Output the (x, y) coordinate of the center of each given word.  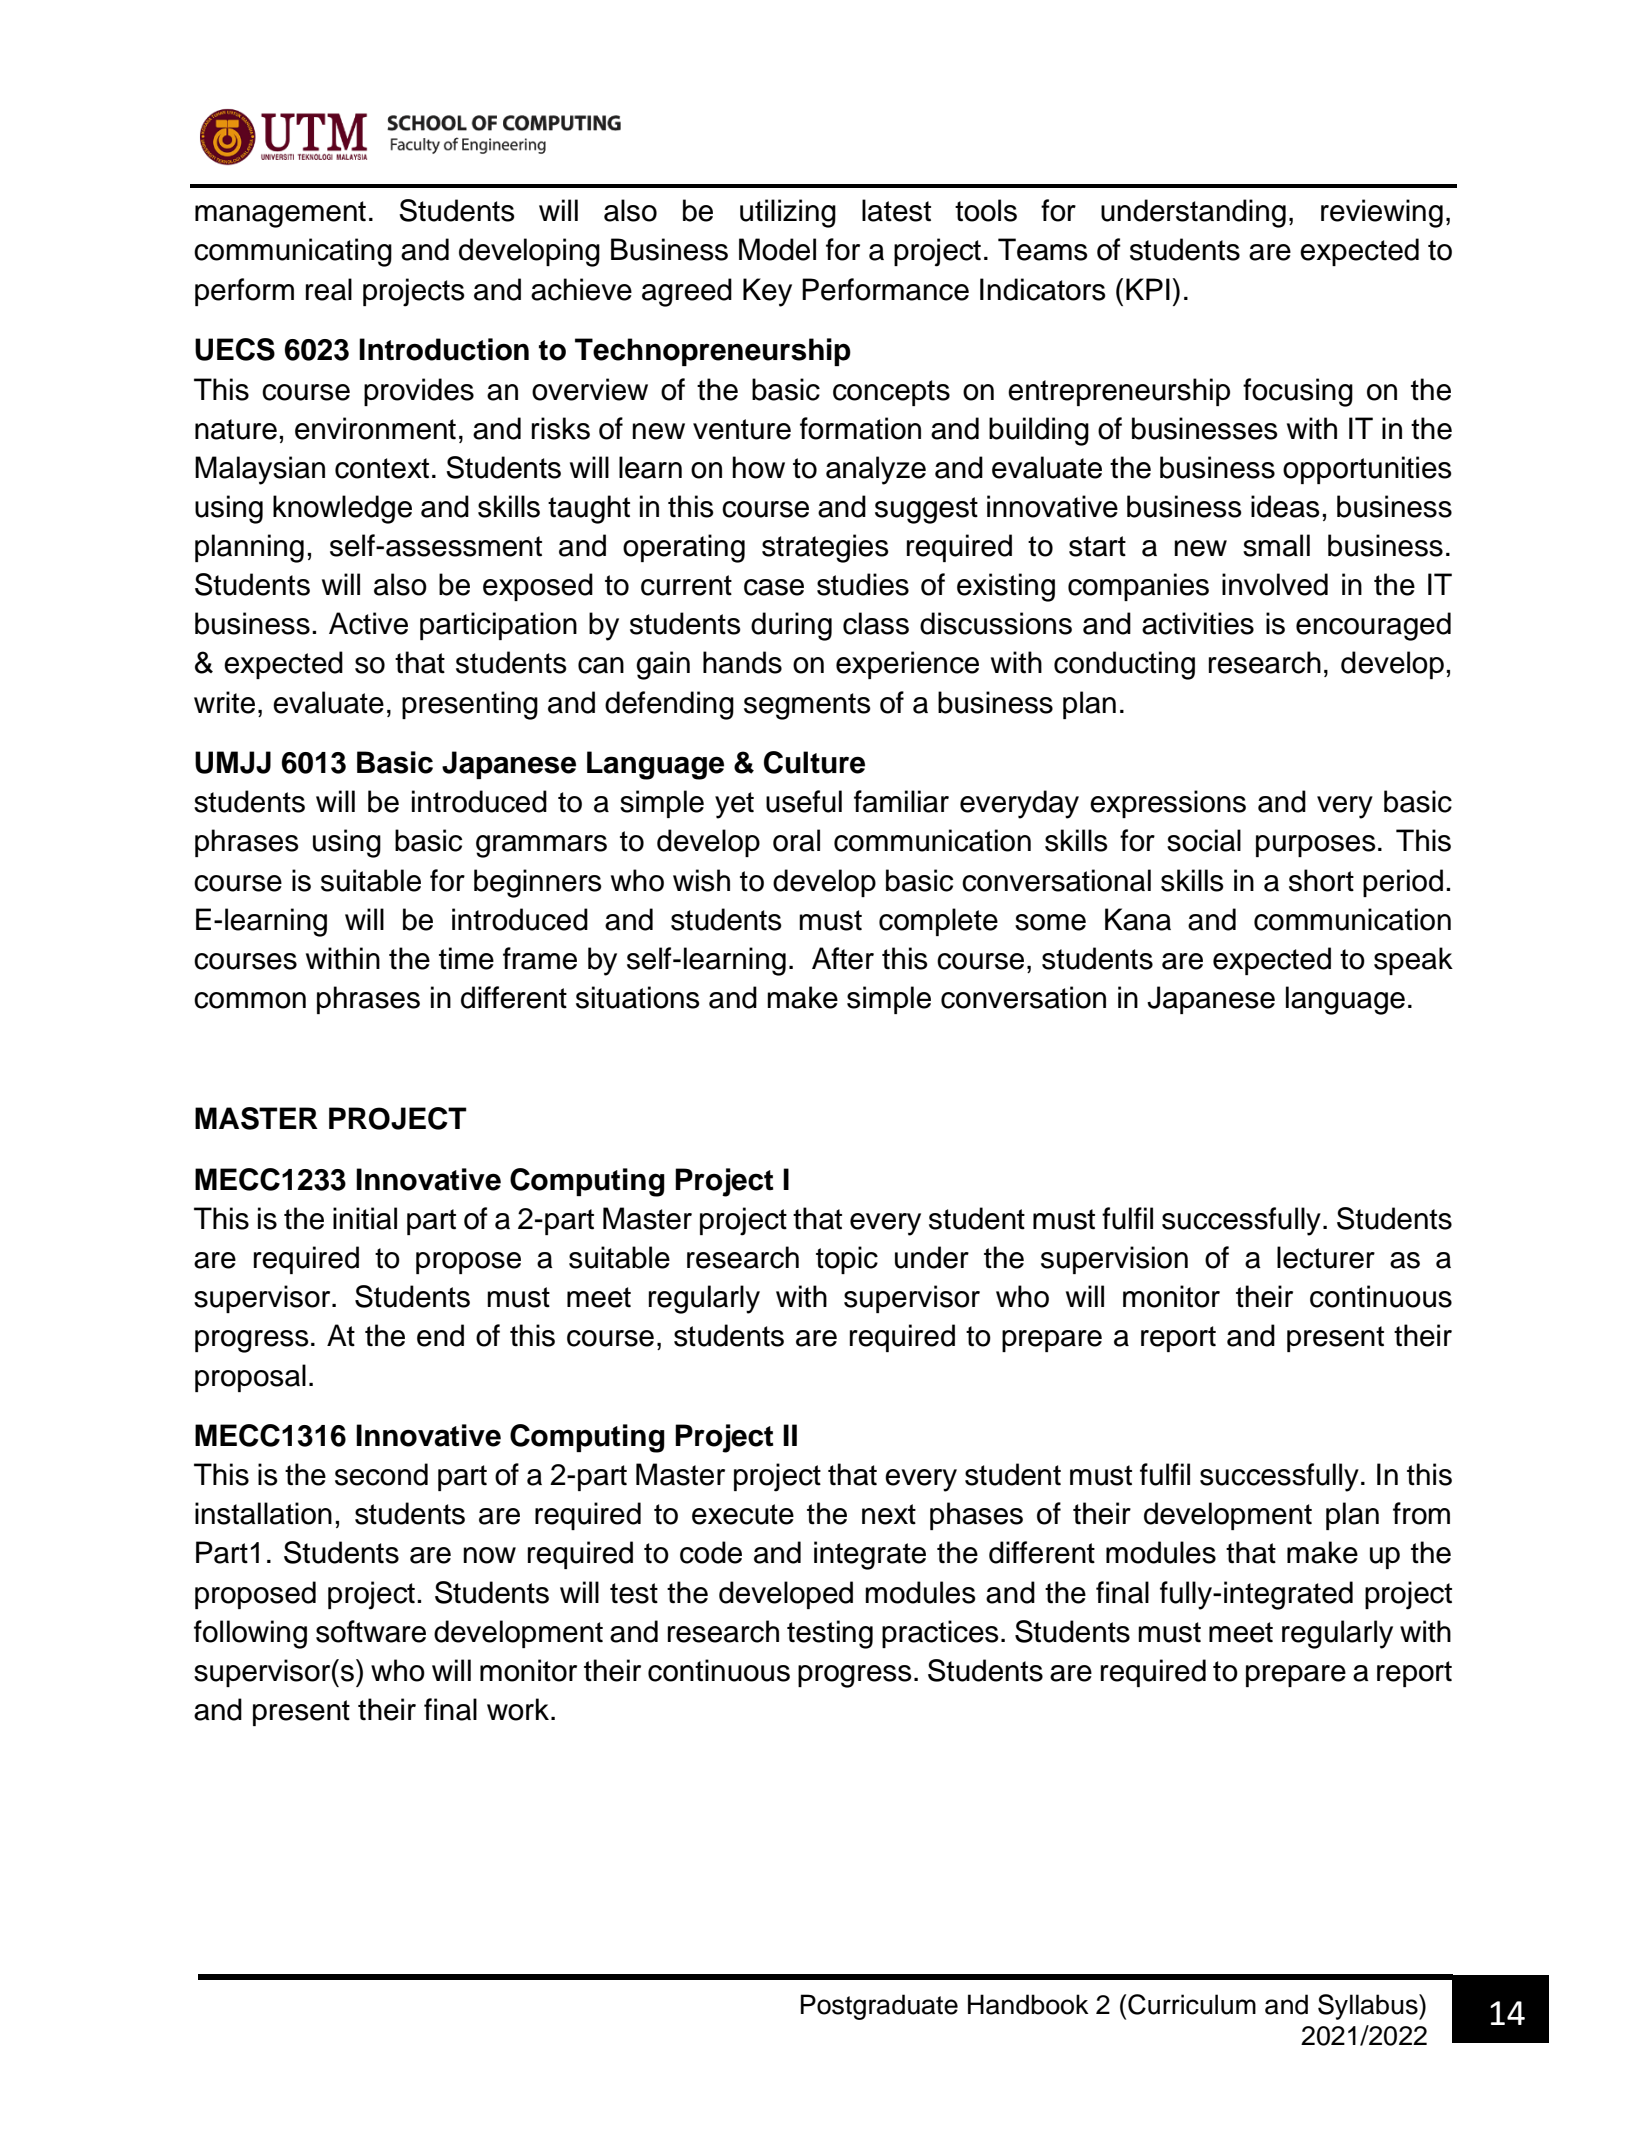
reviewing (1382, 213)
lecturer (1326, 1257)
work (518, 1709)
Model (777, 249)
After (843, 958)
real (329, 289)
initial (365, 1218)
